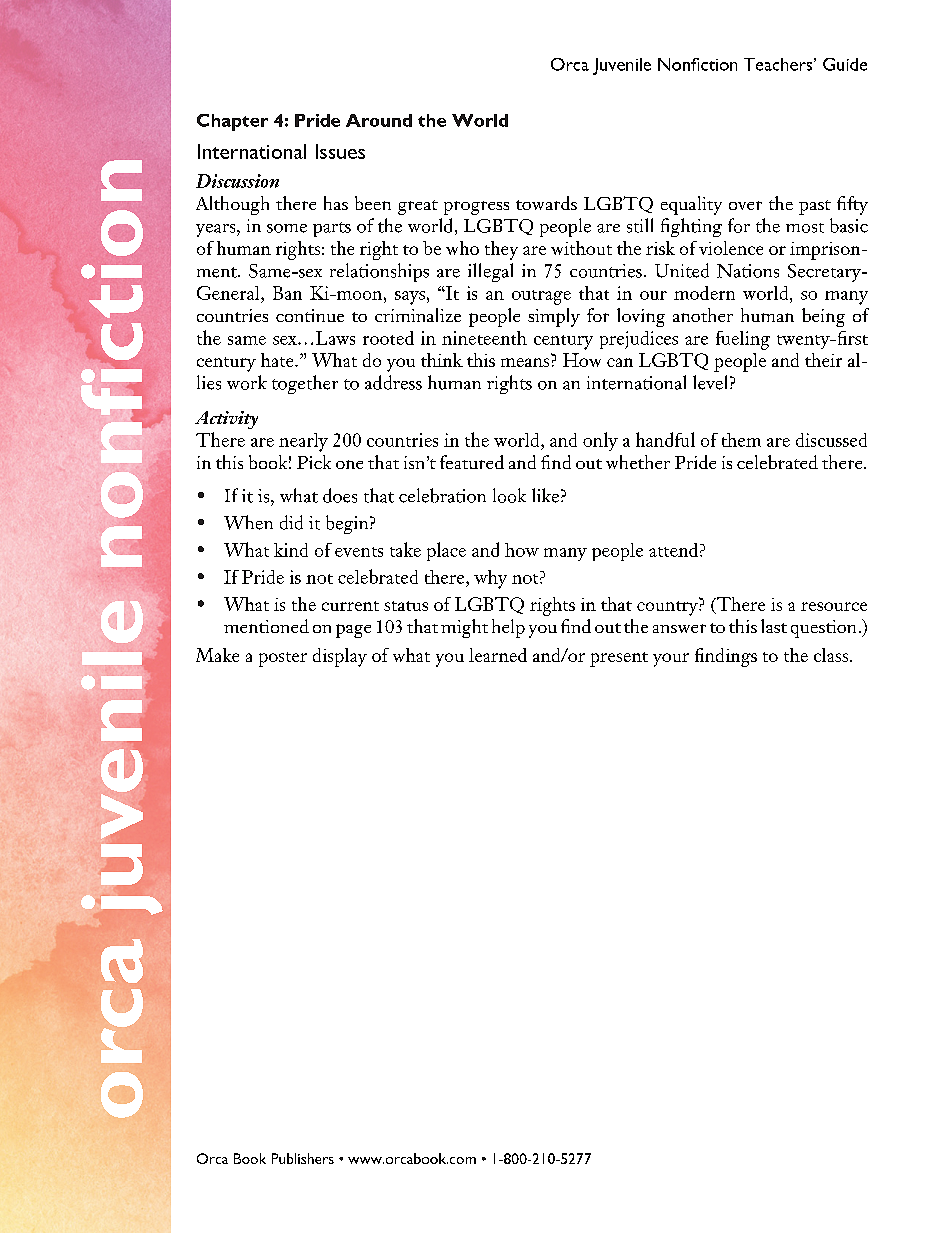  Describe the element at coordinates (546, 203) in the screenshot. I see `towards` at that location.
